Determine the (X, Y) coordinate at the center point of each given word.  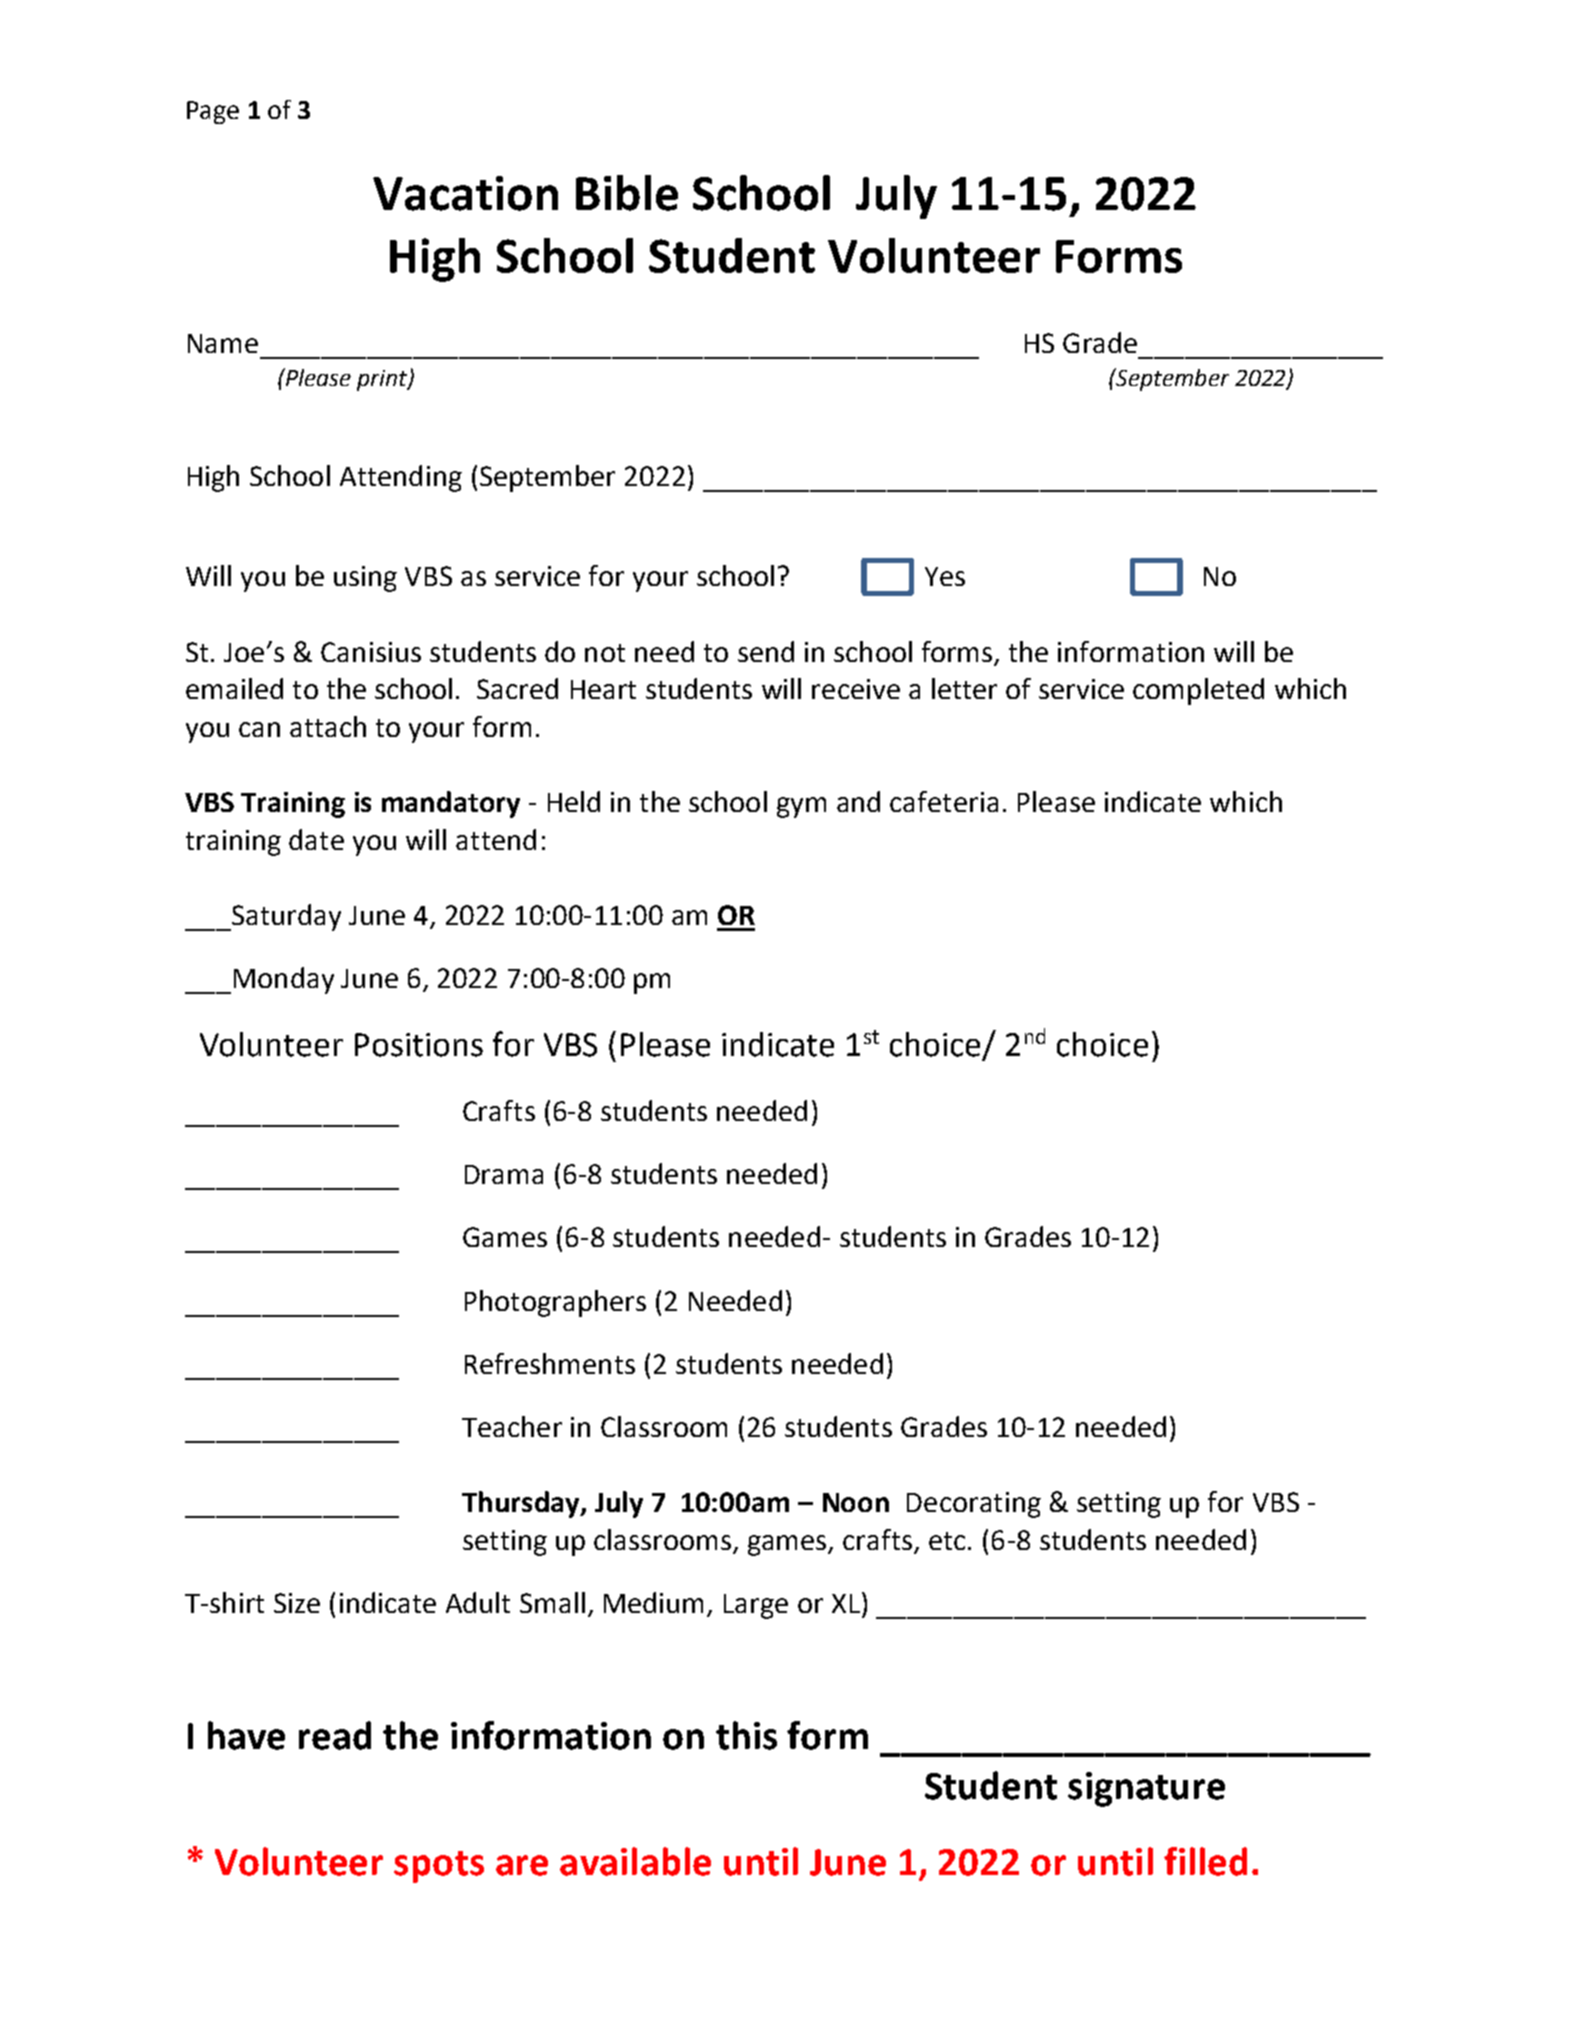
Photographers (555, 1303)
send (766, 651)
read (335, 1735)
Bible (627, 193)
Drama (504, 1174)
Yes (945, 576)
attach (328, 726)
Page (213, 112)
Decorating (974, 1505)
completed (1198, 691)
